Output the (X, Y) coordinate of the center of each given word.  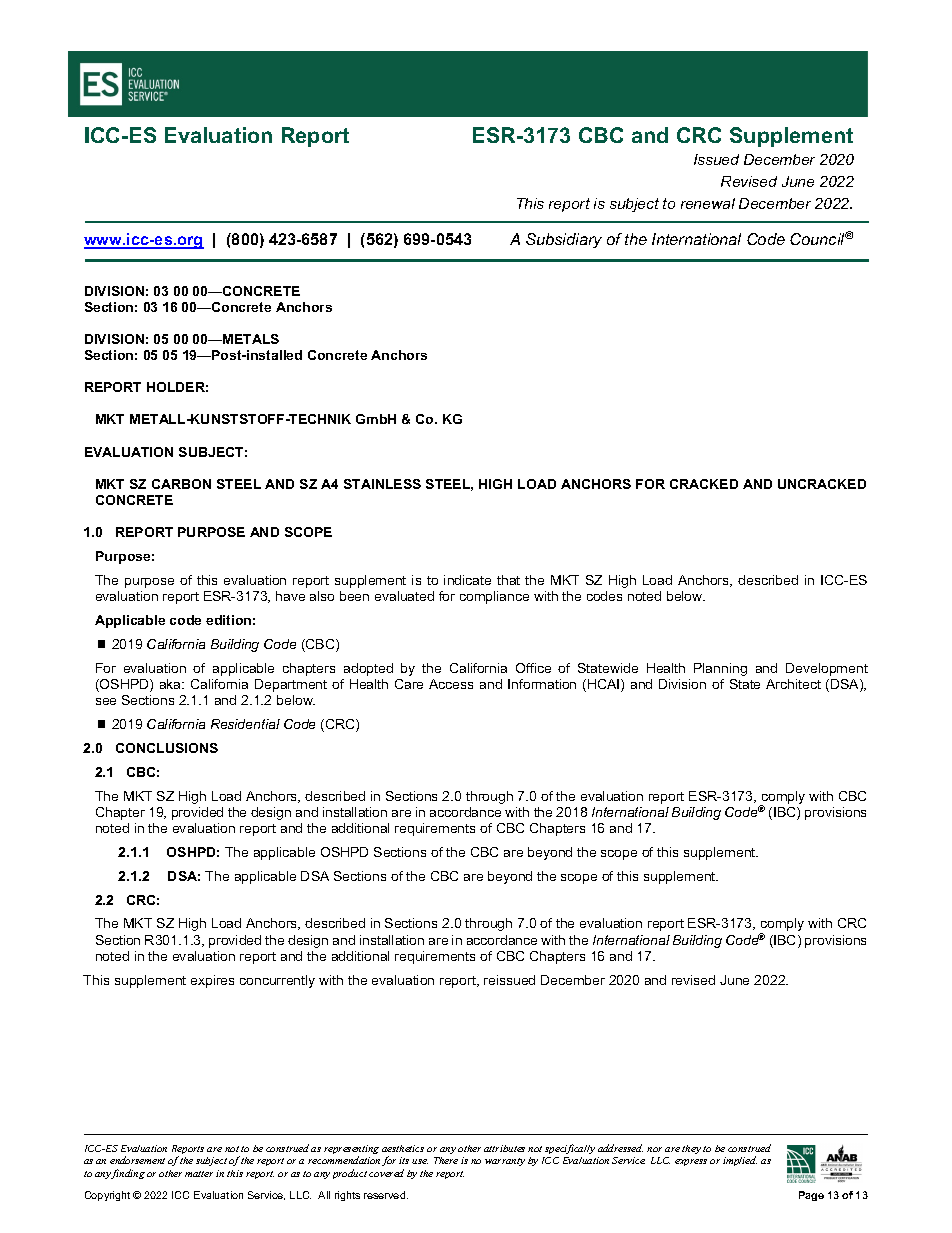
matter (199, 1174)
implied (740, 1161)
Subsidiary (564, 240)
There (446, 1160)
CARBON (181, 484)
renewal (708, 203)
